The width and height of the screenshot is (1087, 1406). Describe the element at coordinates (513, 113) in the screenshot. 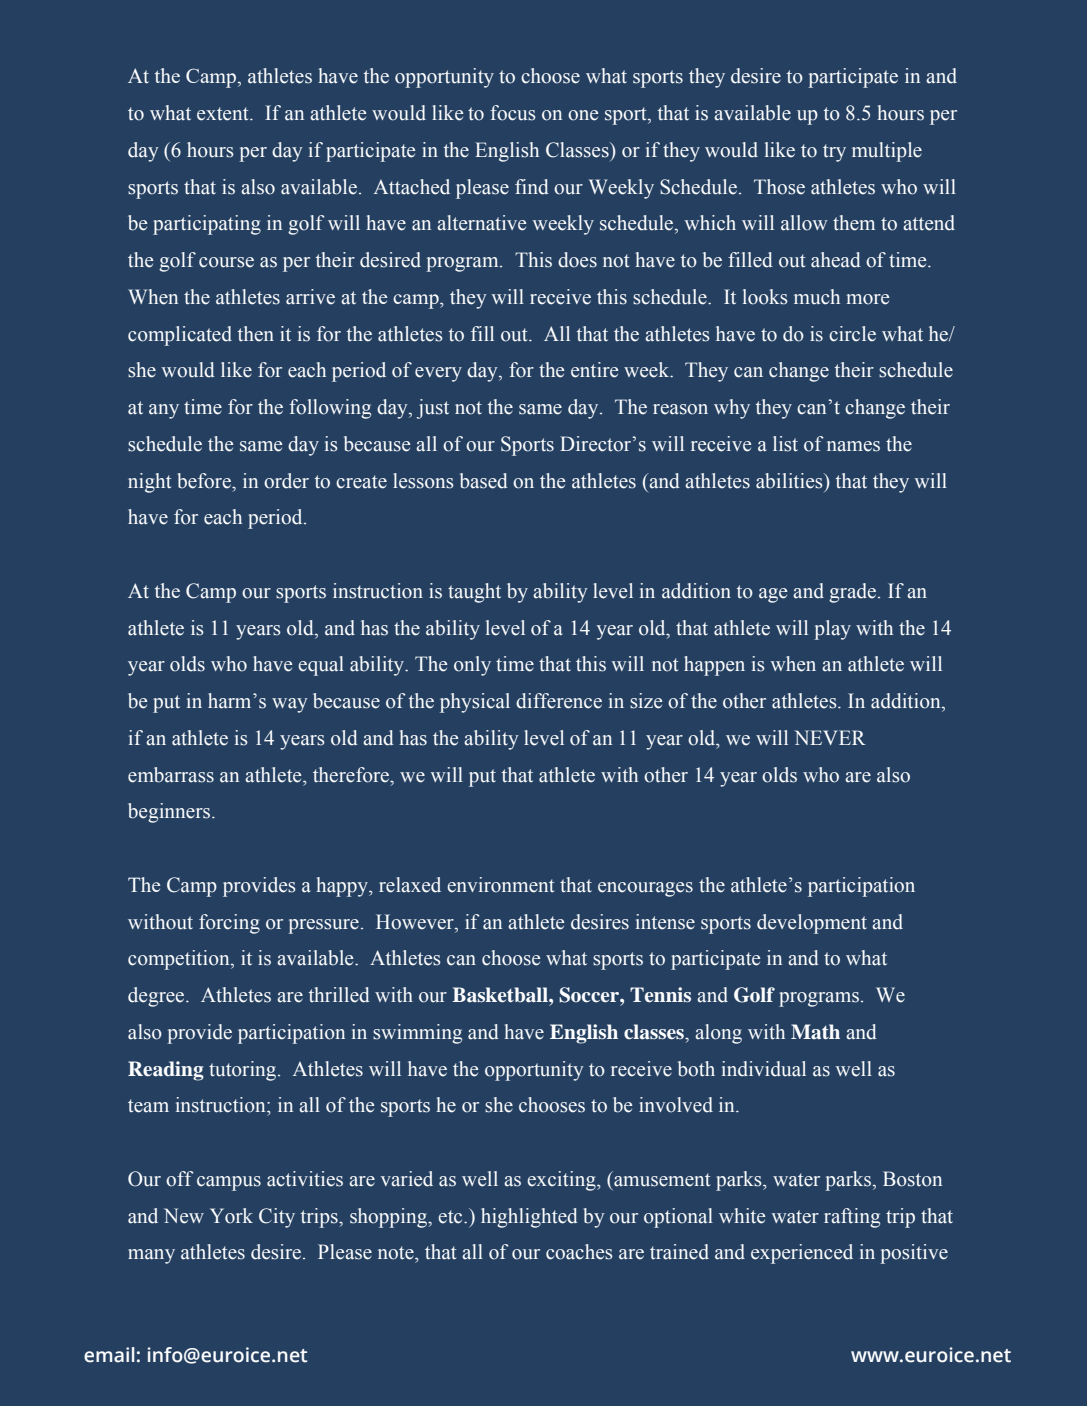

I see `focus` at that location.
